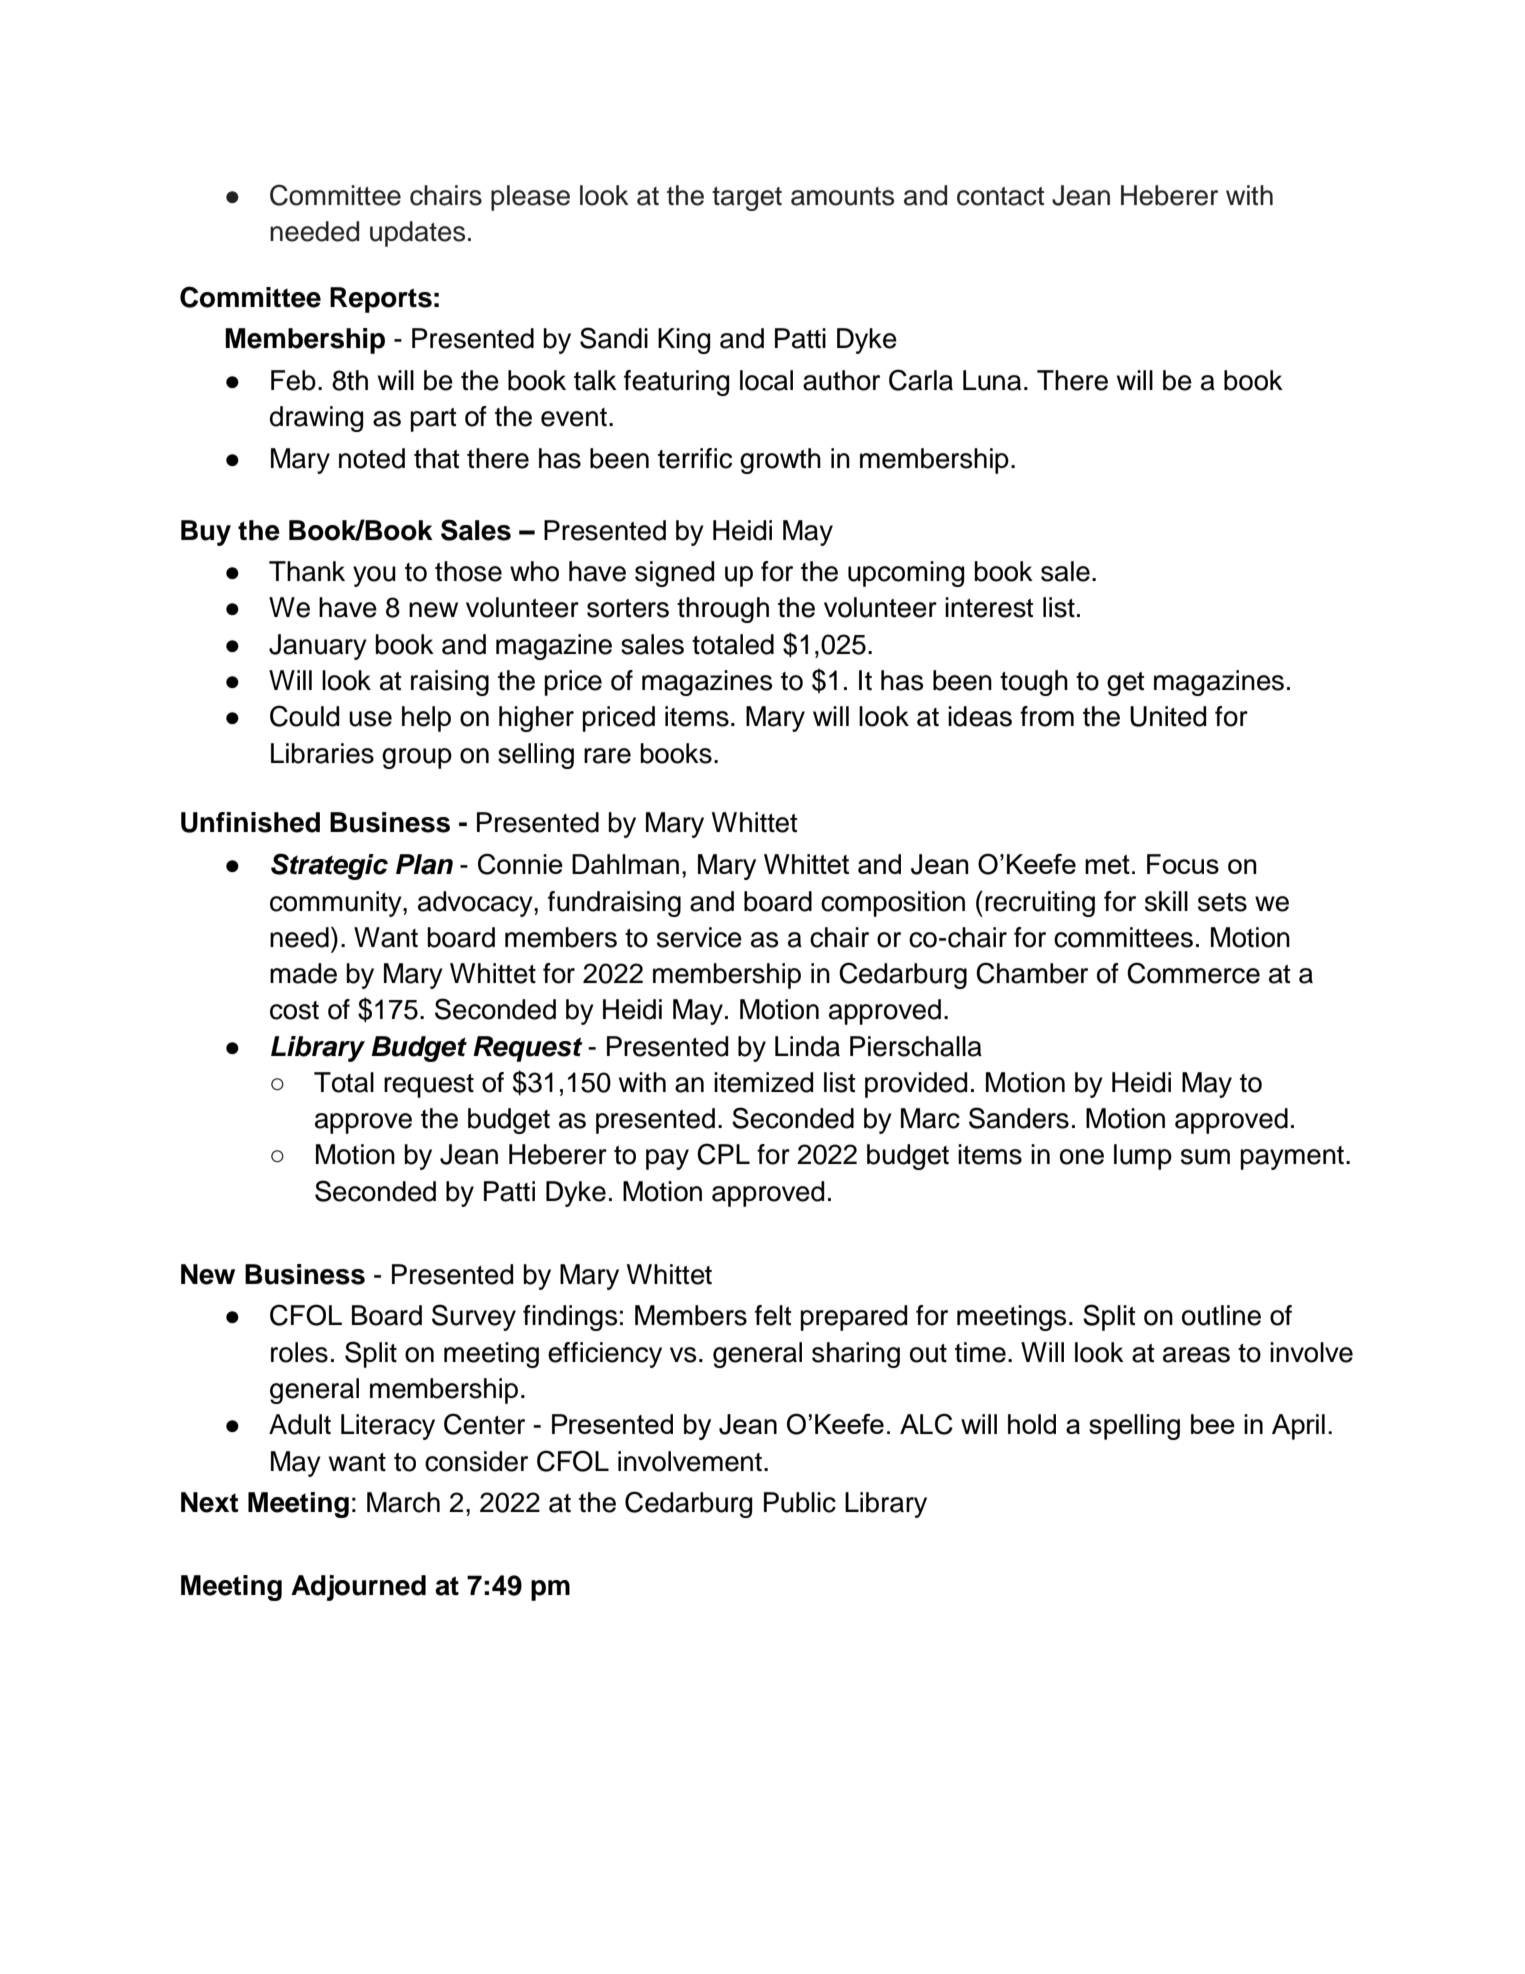 The width and height of the document is (1525, 1974). Describe the element at coordinates (699, 937) in the document. I see `service` at that location.
